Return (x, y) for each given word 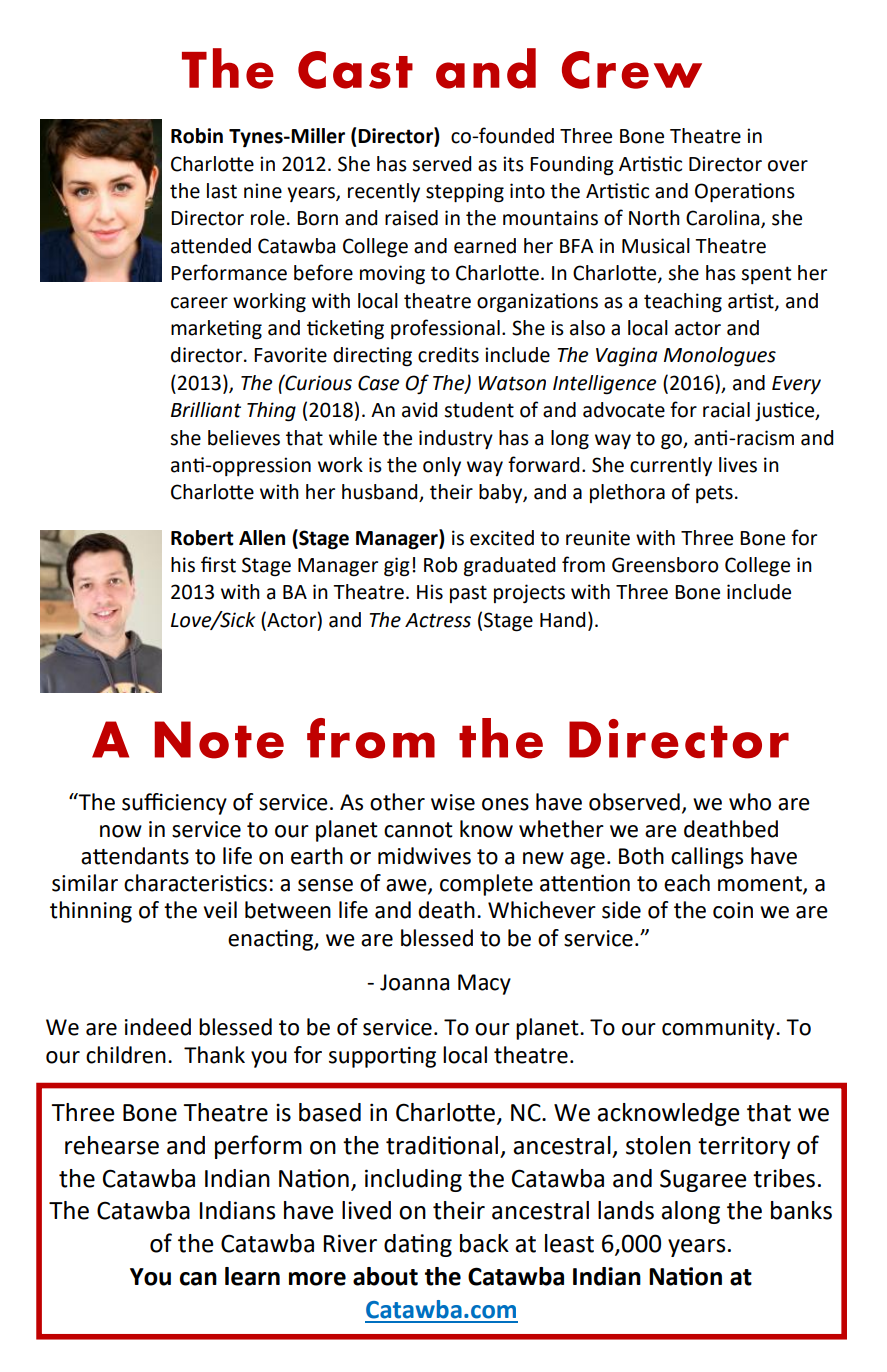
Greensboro (665, 565)
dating (418, 1245)
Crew (632, 70)
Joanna (414, 982)
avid (419, 410)
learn (252, 1276)
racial (726, 410)
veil (220, 910)
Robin (197, 136)
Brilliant (206, 410)
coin (733, 910)
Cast (355, 70)
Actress (438, 620)
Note (219, 740)
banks (801, 1210)
